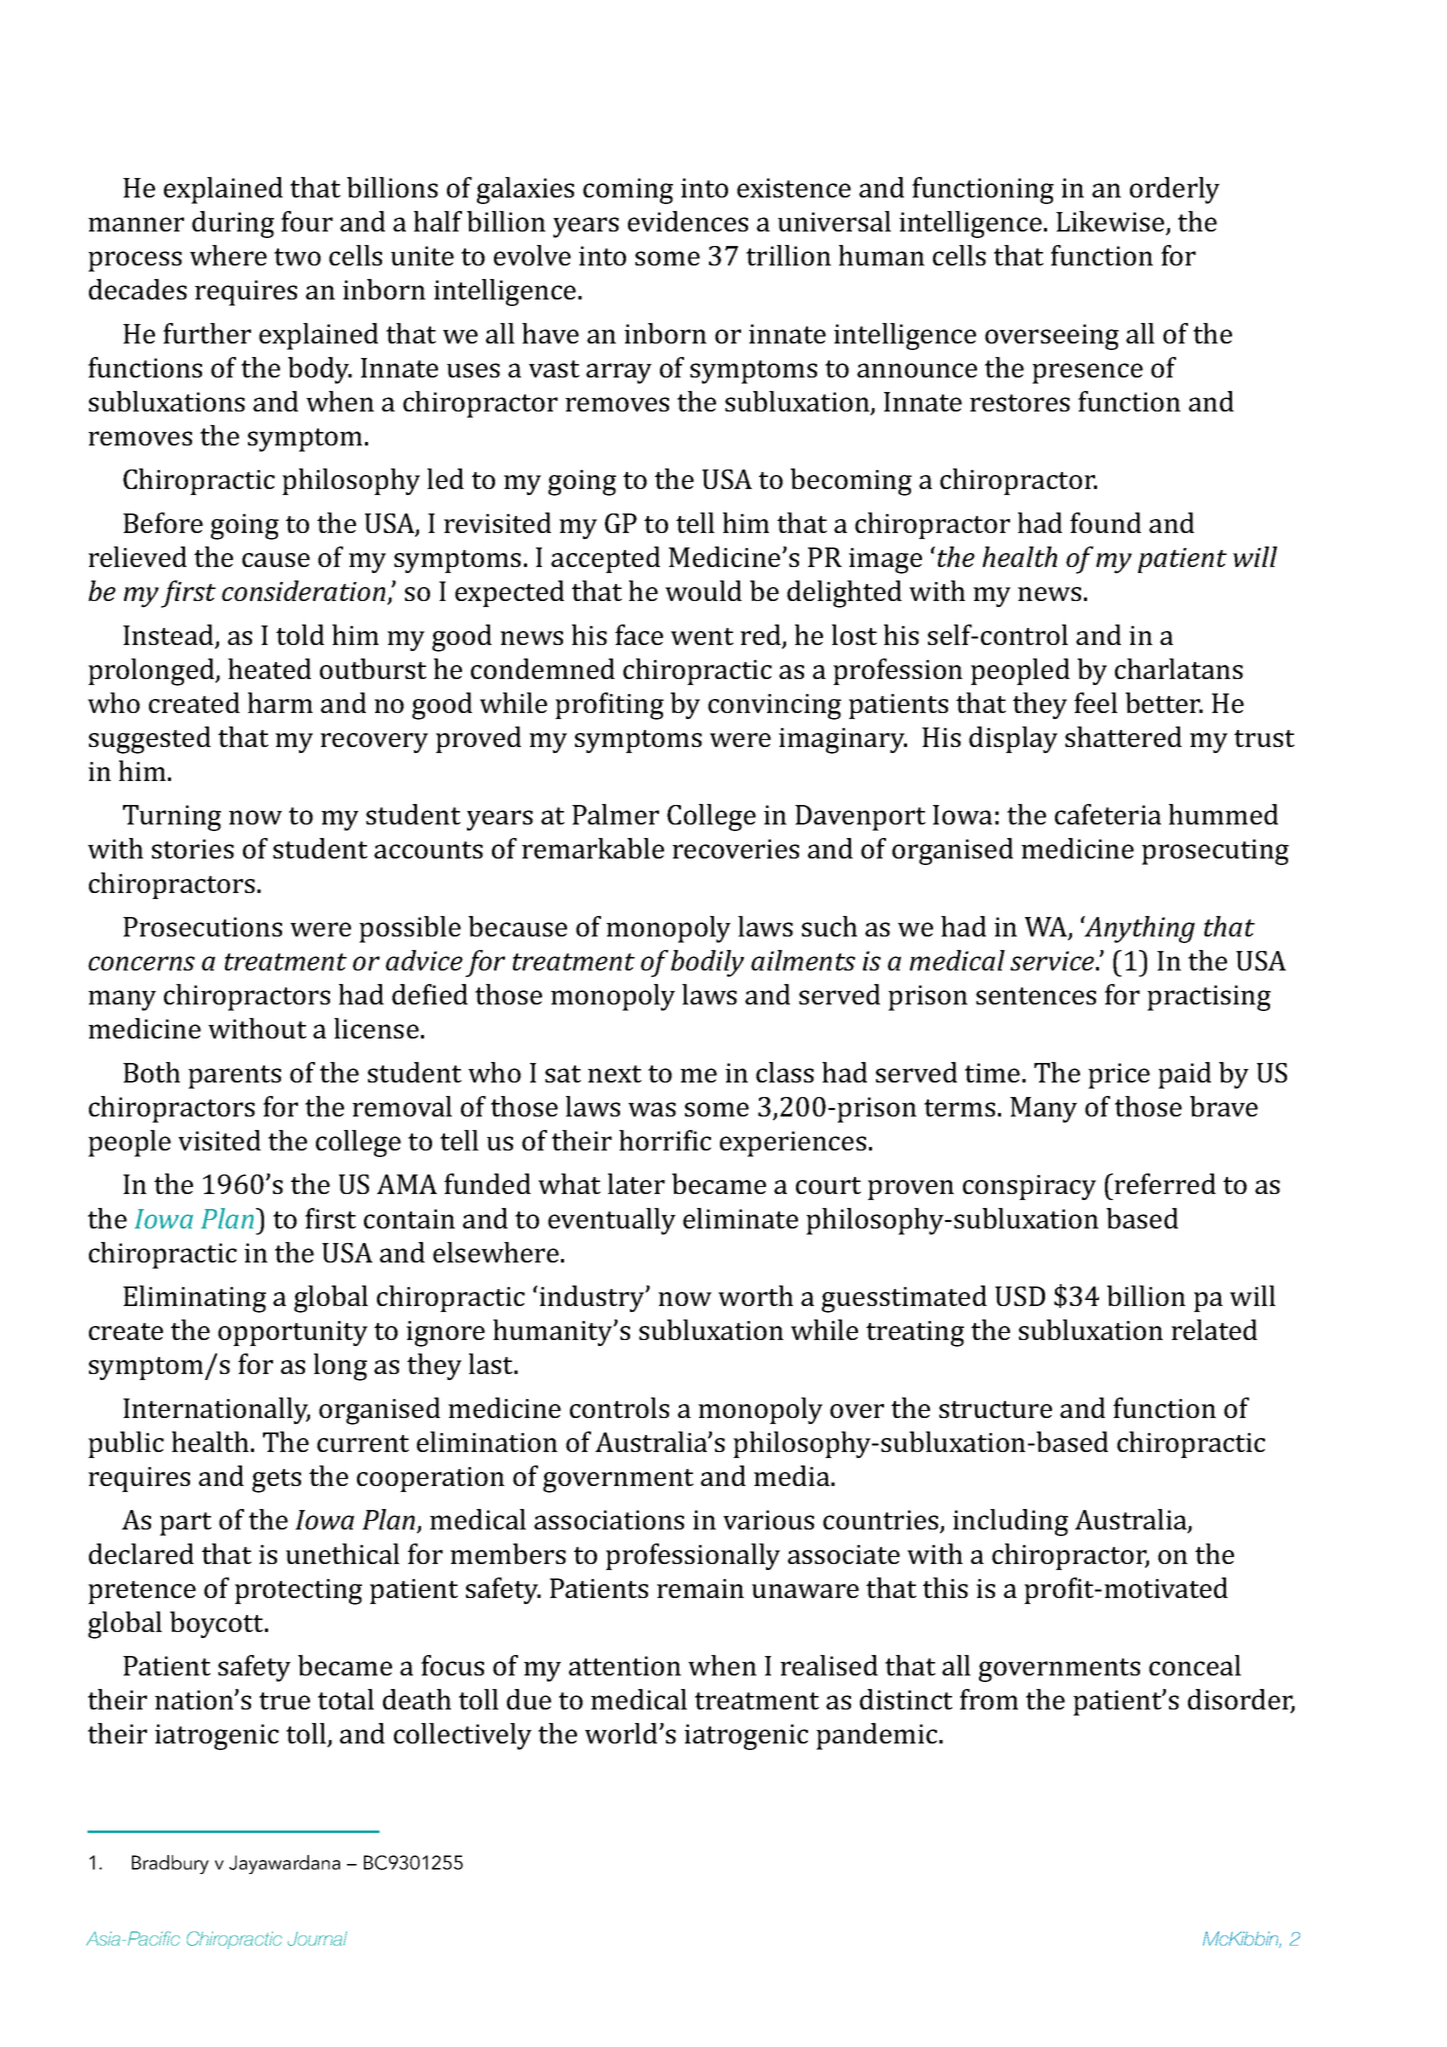  I want to click on remain, so click(700, 1588).
